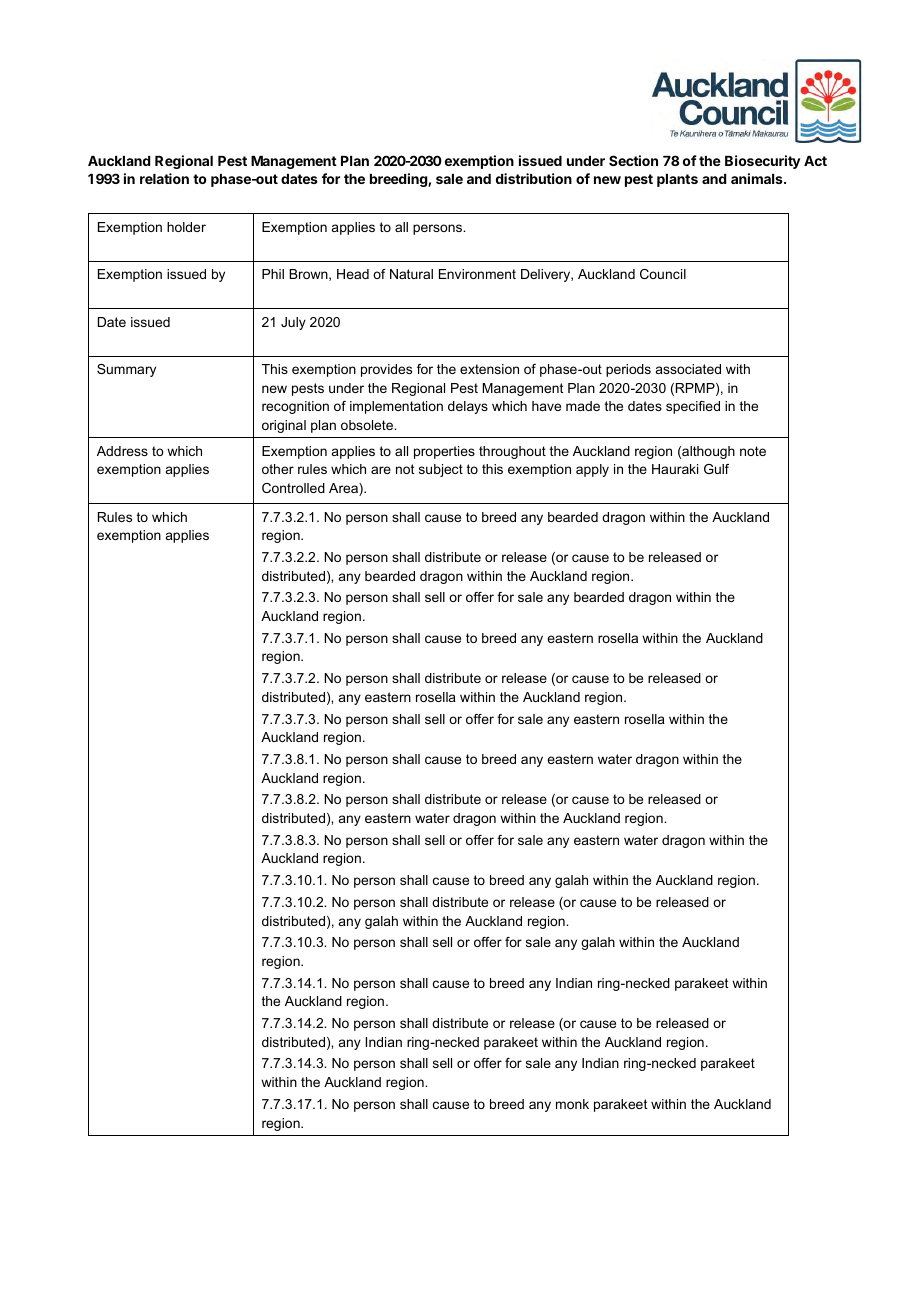 This screenshot has width=924, height=1308. What do you see at coordinates (489, 369) in the screenshot?
I see `extension` at bounding box center [489, 369].
